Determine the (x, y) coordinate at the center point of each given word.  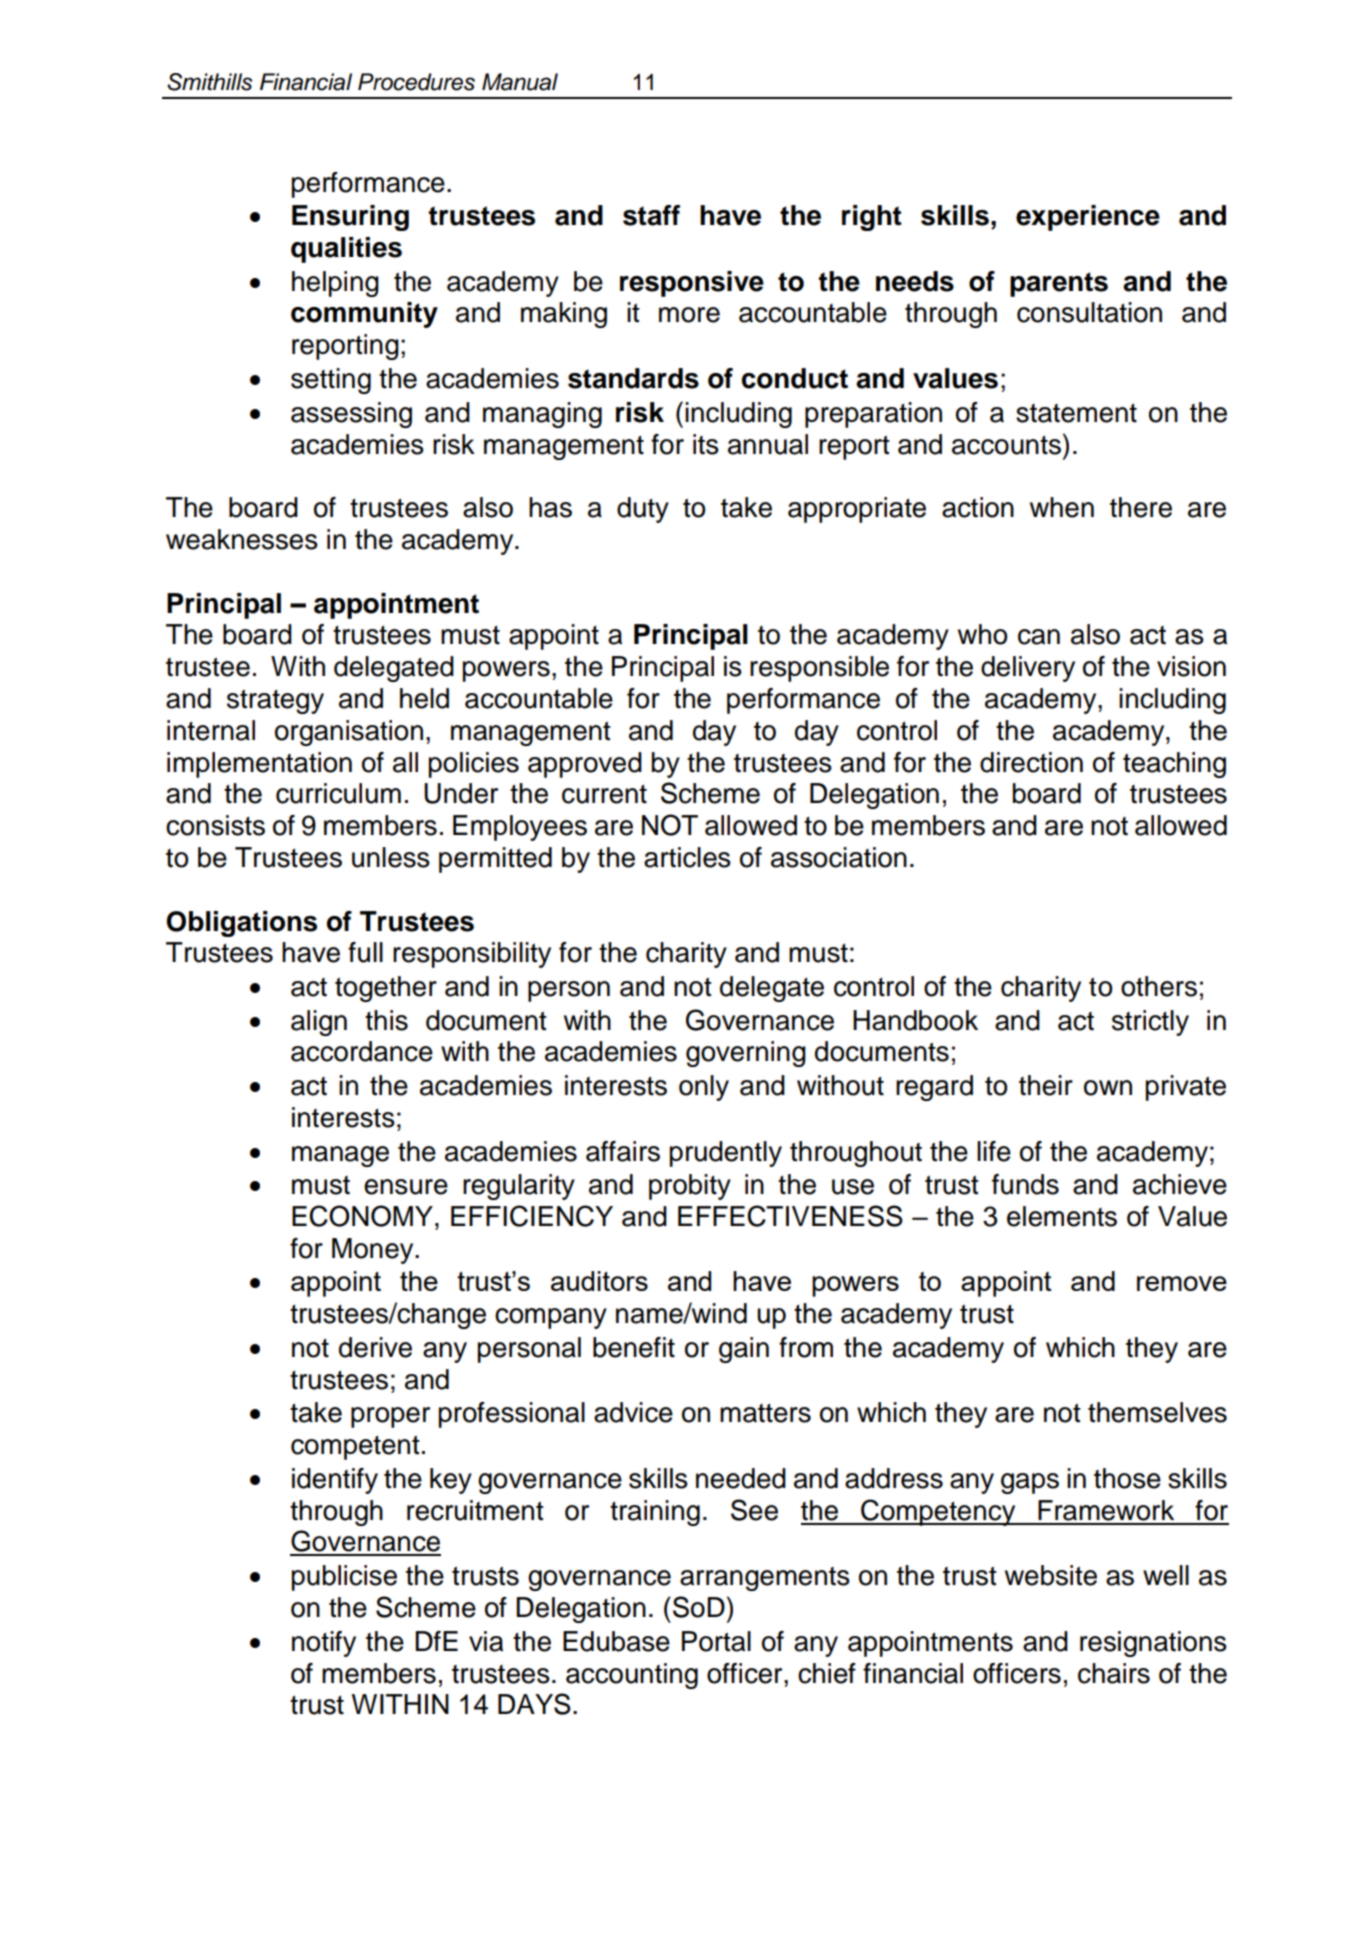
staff (651, 215)
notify (324, 1644)
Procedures (416, 82)
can (1039, 637)
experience (1088, 218)
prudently (726, 1154)
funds (1025, 1184)
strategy (275, 701)
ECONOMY (362, 1216)
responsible (819, 669)
